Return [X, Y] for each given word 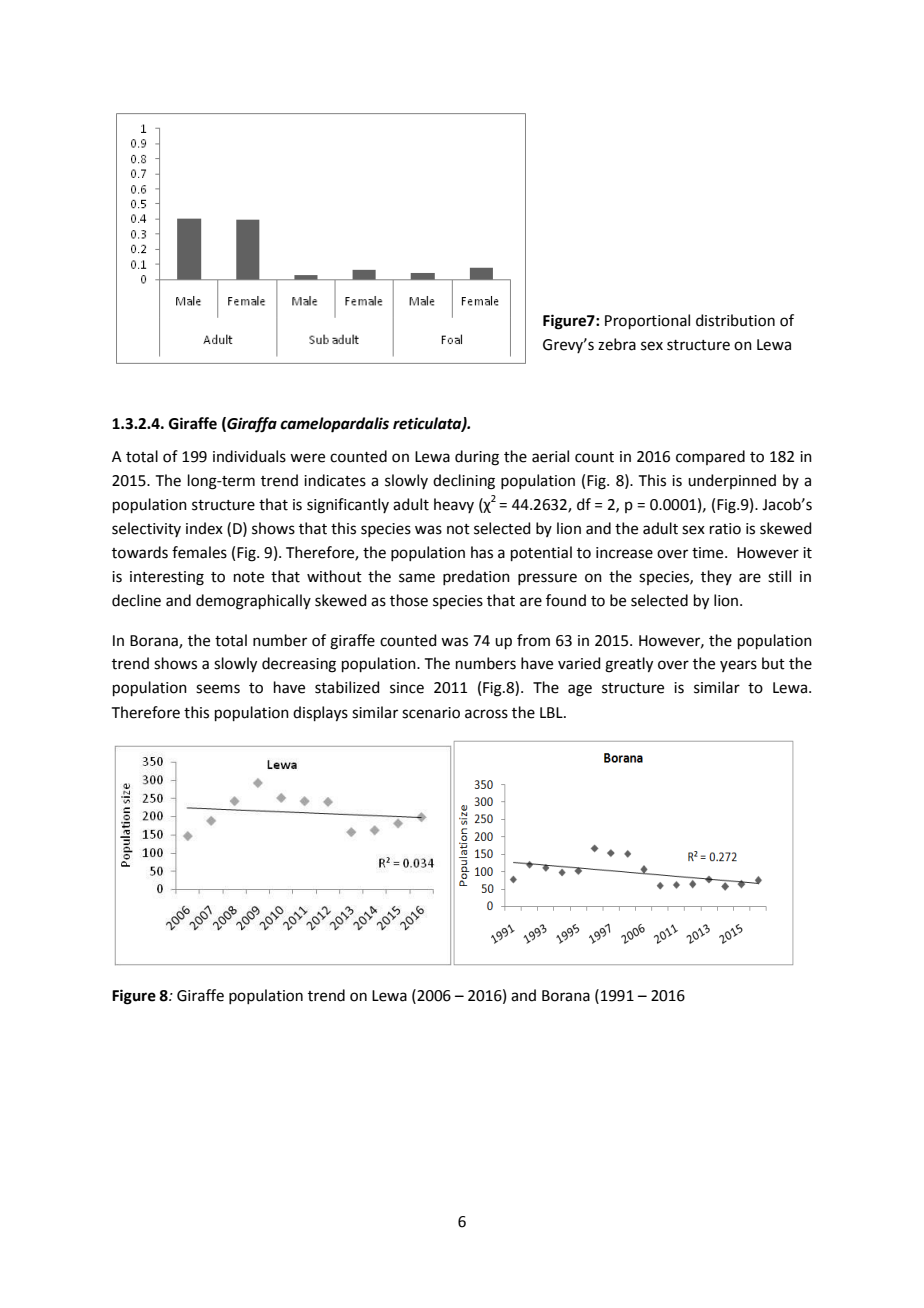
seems [218, 689]
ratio [725, 529]
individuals [249, 456]
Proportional [647, 321]
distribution [735, 320]
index [204, 528]
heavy [454, 505]
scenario [431, 713]
